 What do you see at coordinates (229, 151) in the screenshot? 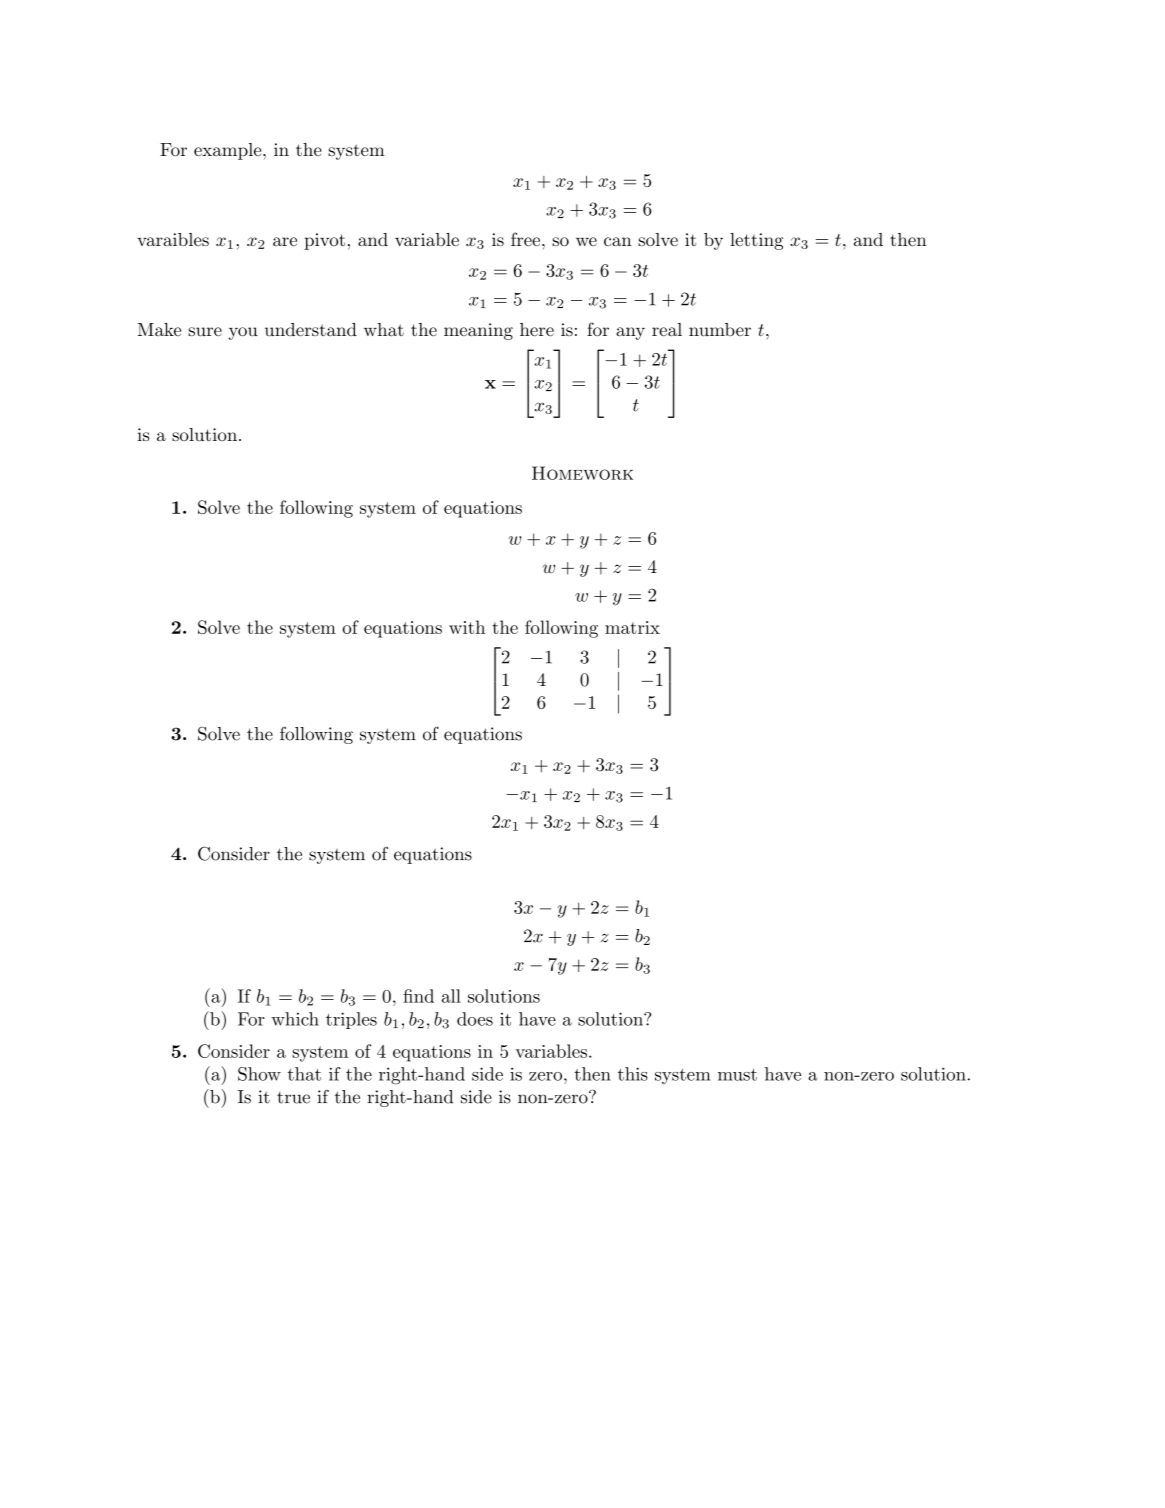
I see `example` at bounding box center [229, 151].
